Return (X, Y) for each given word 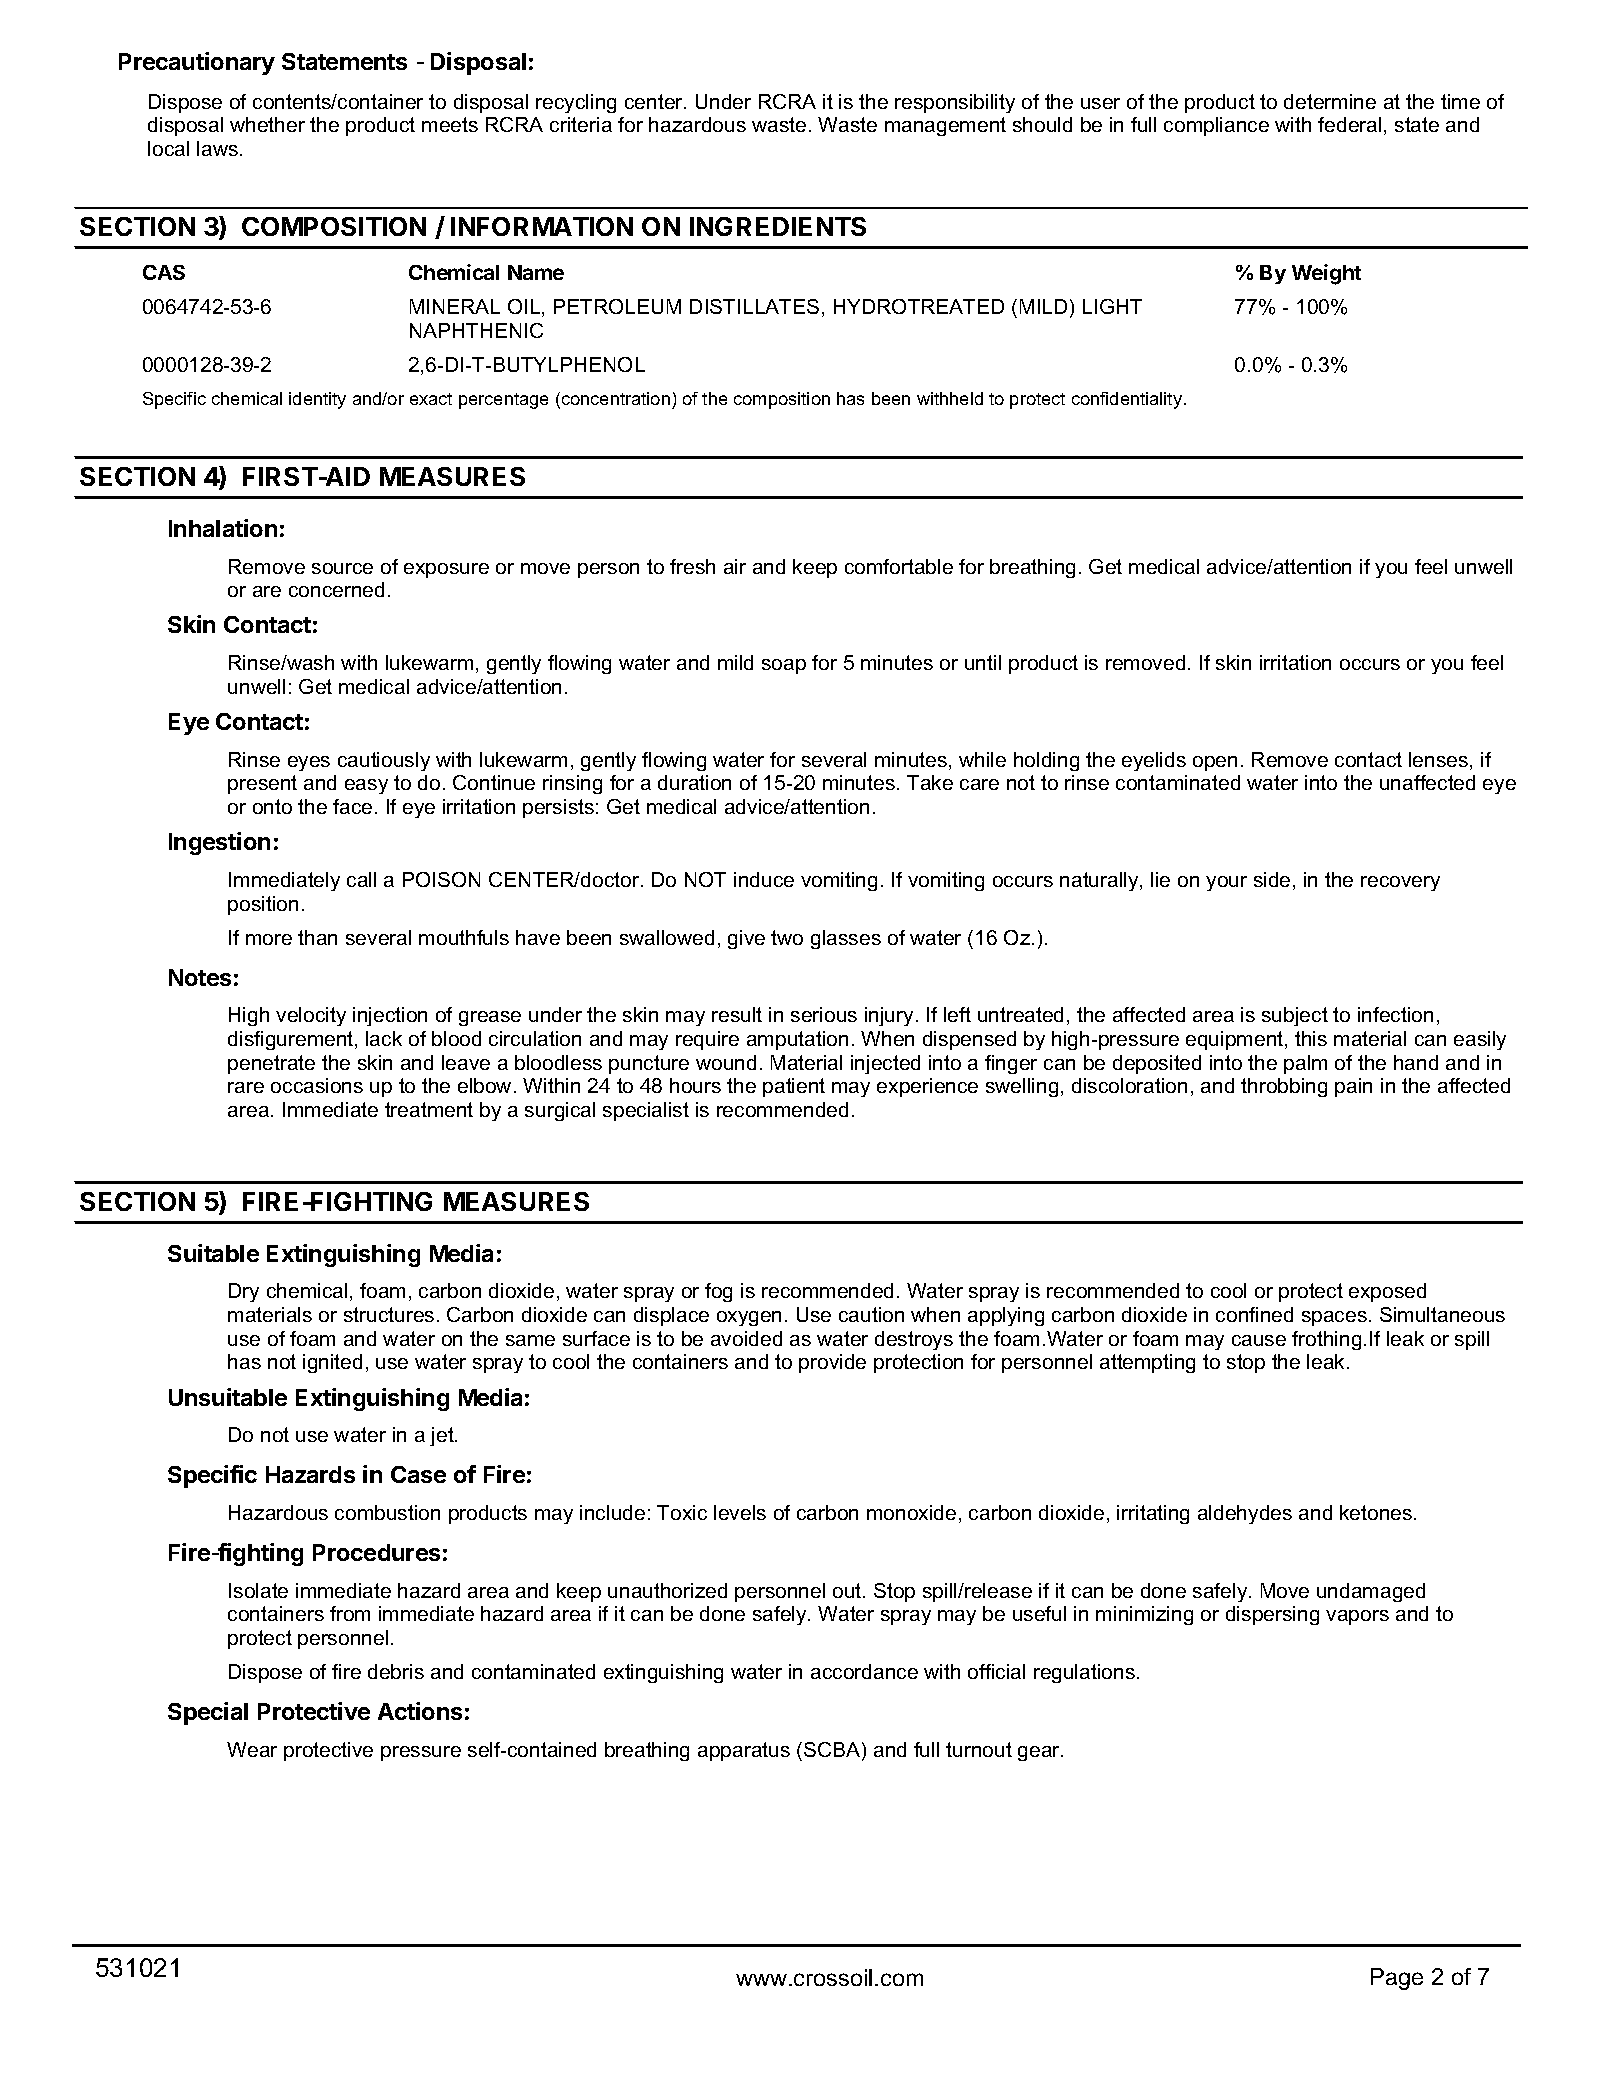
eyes (309, 763)
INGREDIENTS (778, 226)
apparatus (744, 1751)
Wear (252, 1749)
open (1215, 763)
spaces (1334, 1318)
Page (1397, 1979)
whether (267, 124)
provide (832, 1363)
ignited (332, 1363)
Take (930, 782)
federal (1349, 124)
